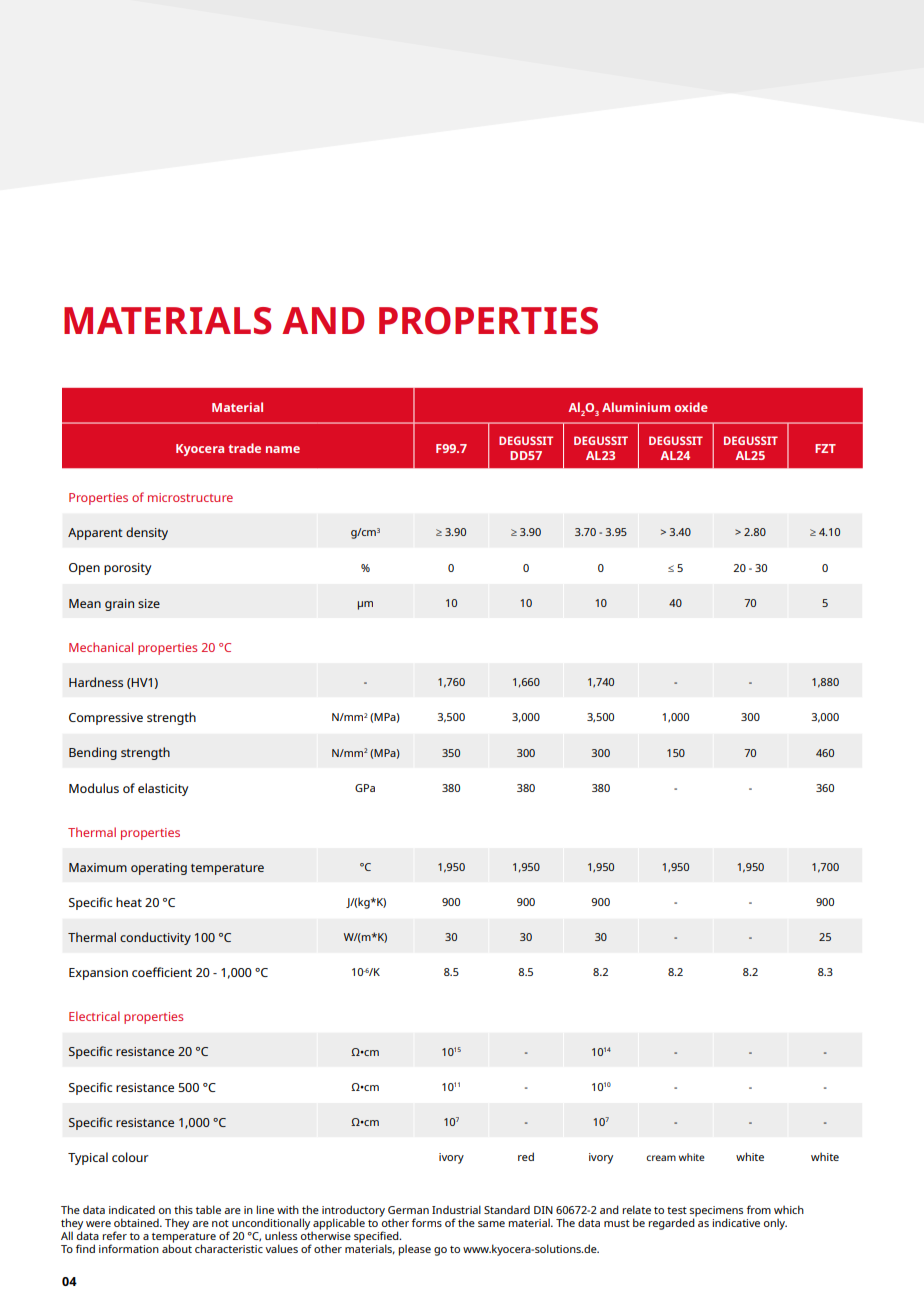 The width and height of the screenshot is (924, 1308). Describe the element at coordinates (244, 448) in the screenshot. I see `trade` at that location.
